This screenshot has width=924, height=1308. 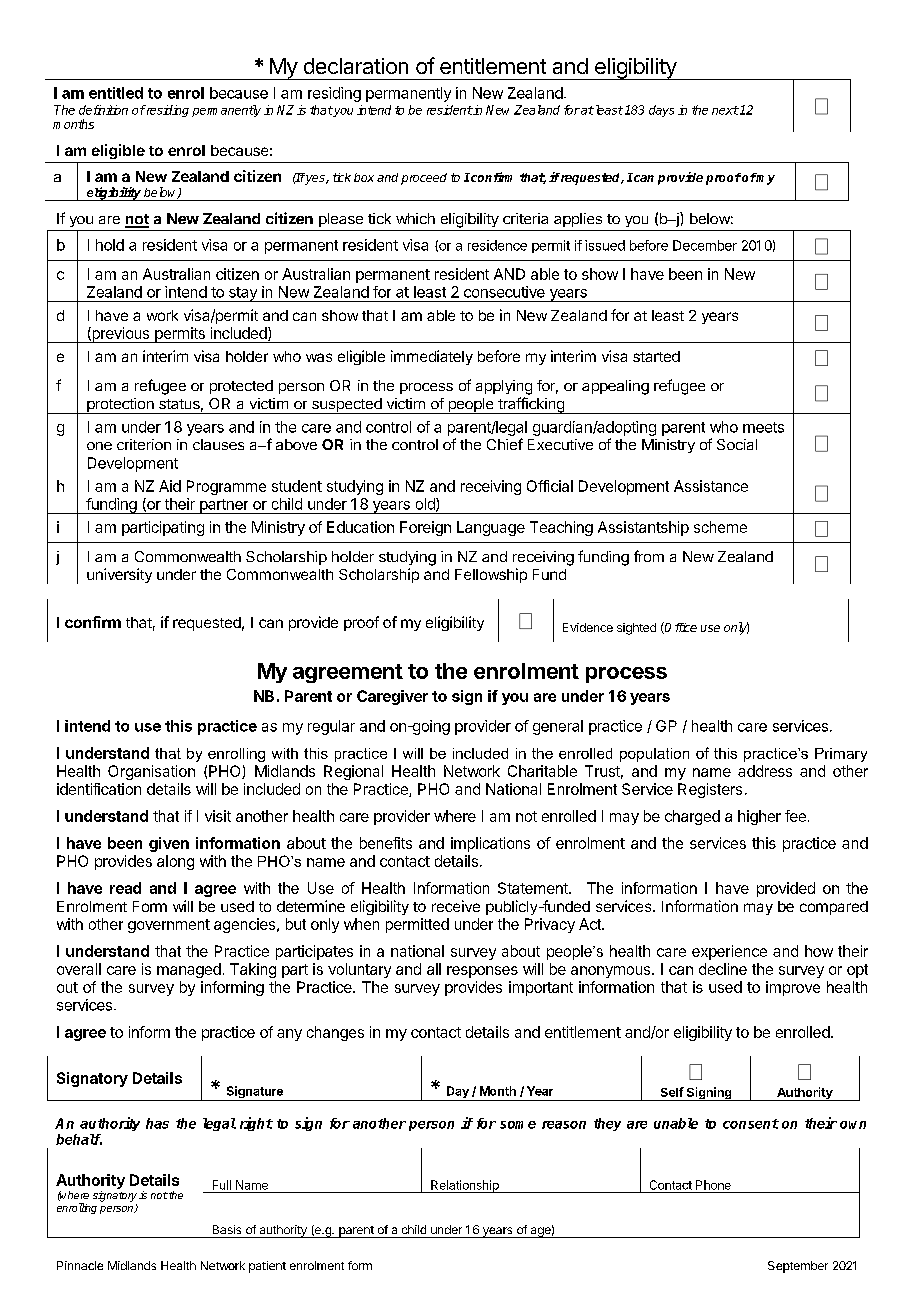 What do you see at coordinates (798, 1267) in the screenshot?
I see `September` at bounding box center [798, 1267].
